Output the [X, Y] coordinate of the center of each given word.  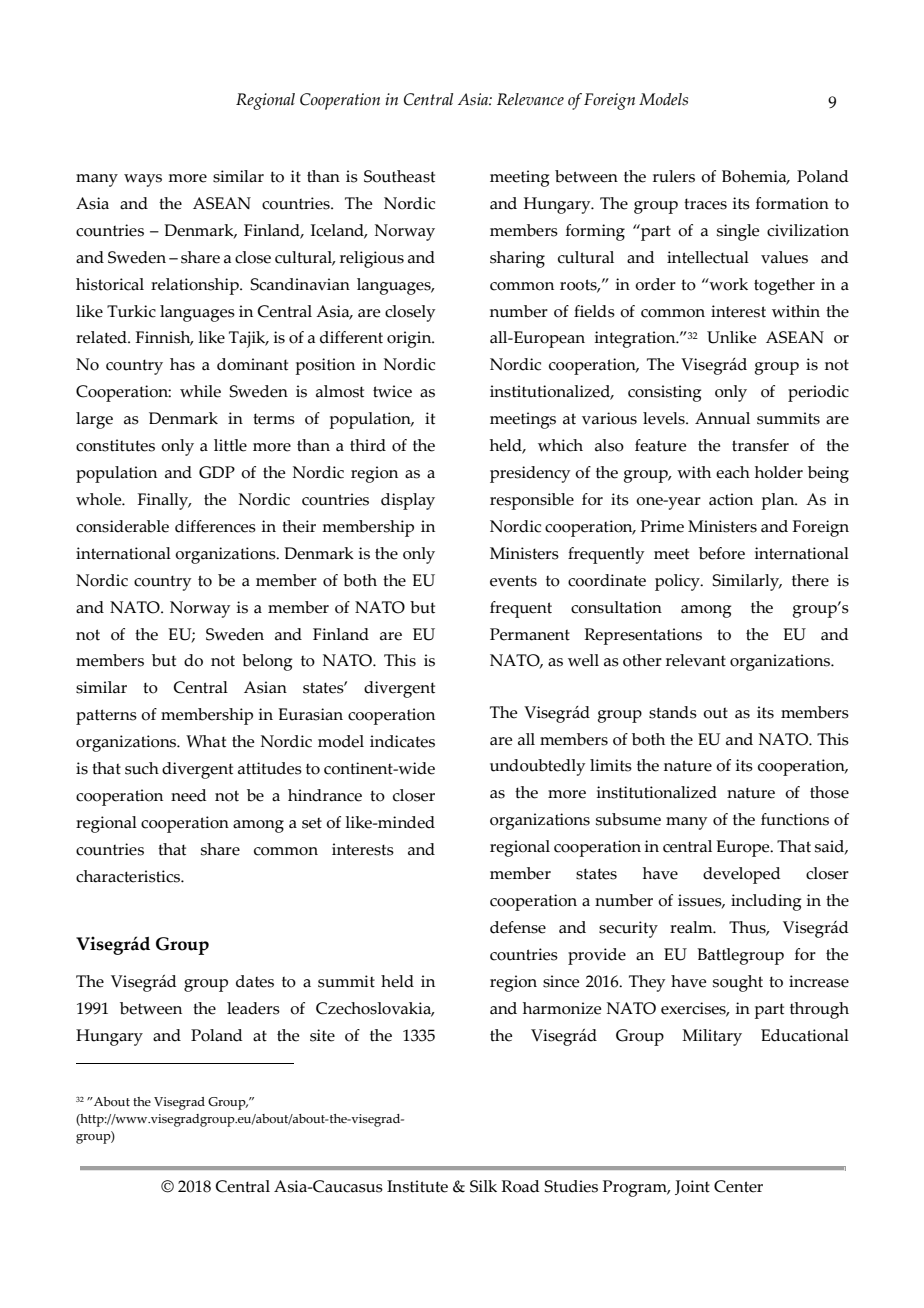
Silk [483, 1186]
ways [143, 180]
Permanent [530, 634]
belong [267, 662]
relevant [696, 660]
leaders [253, 1008]
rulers [674, 176]
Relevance [530, 99]
